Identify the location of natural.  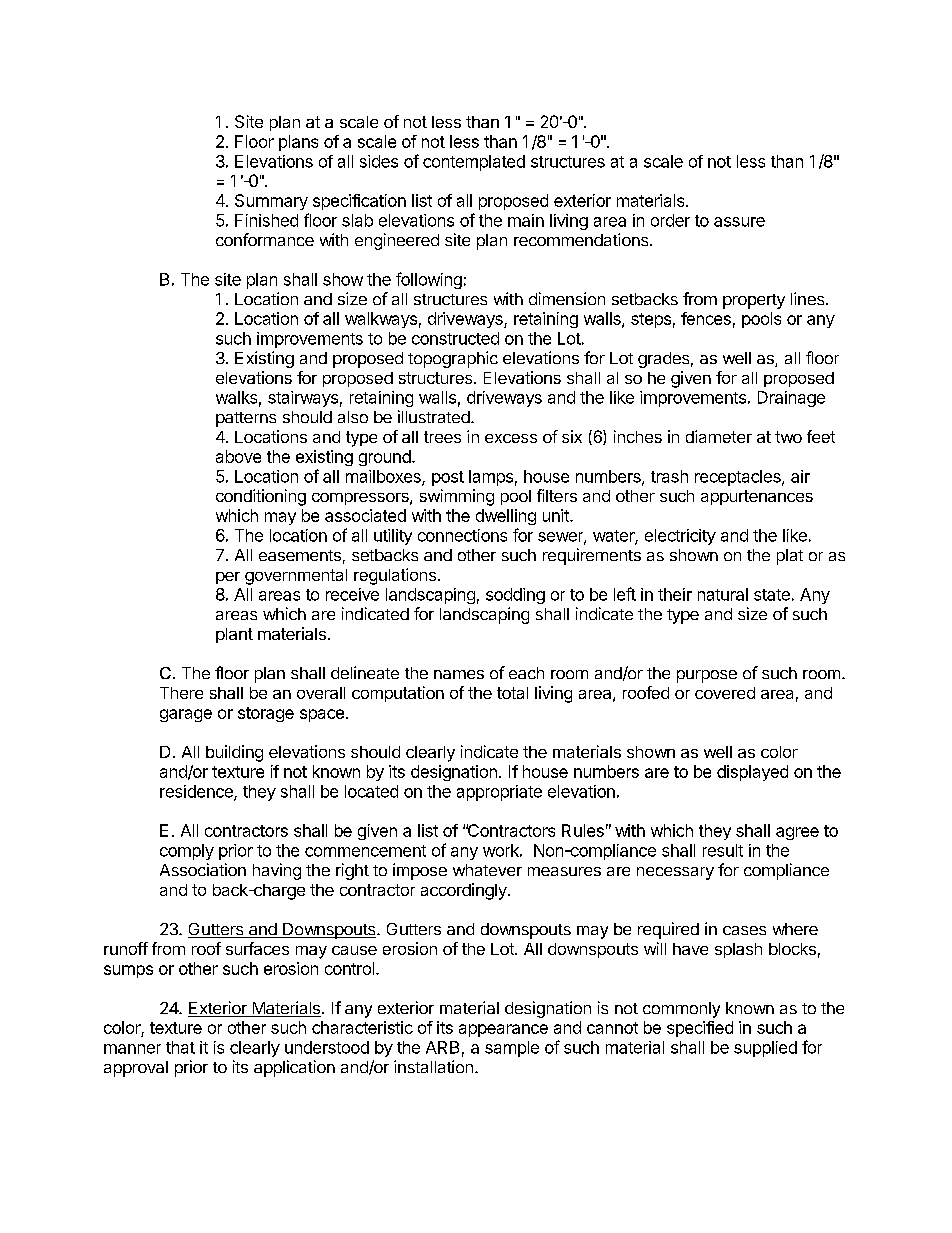
(723, 594).
